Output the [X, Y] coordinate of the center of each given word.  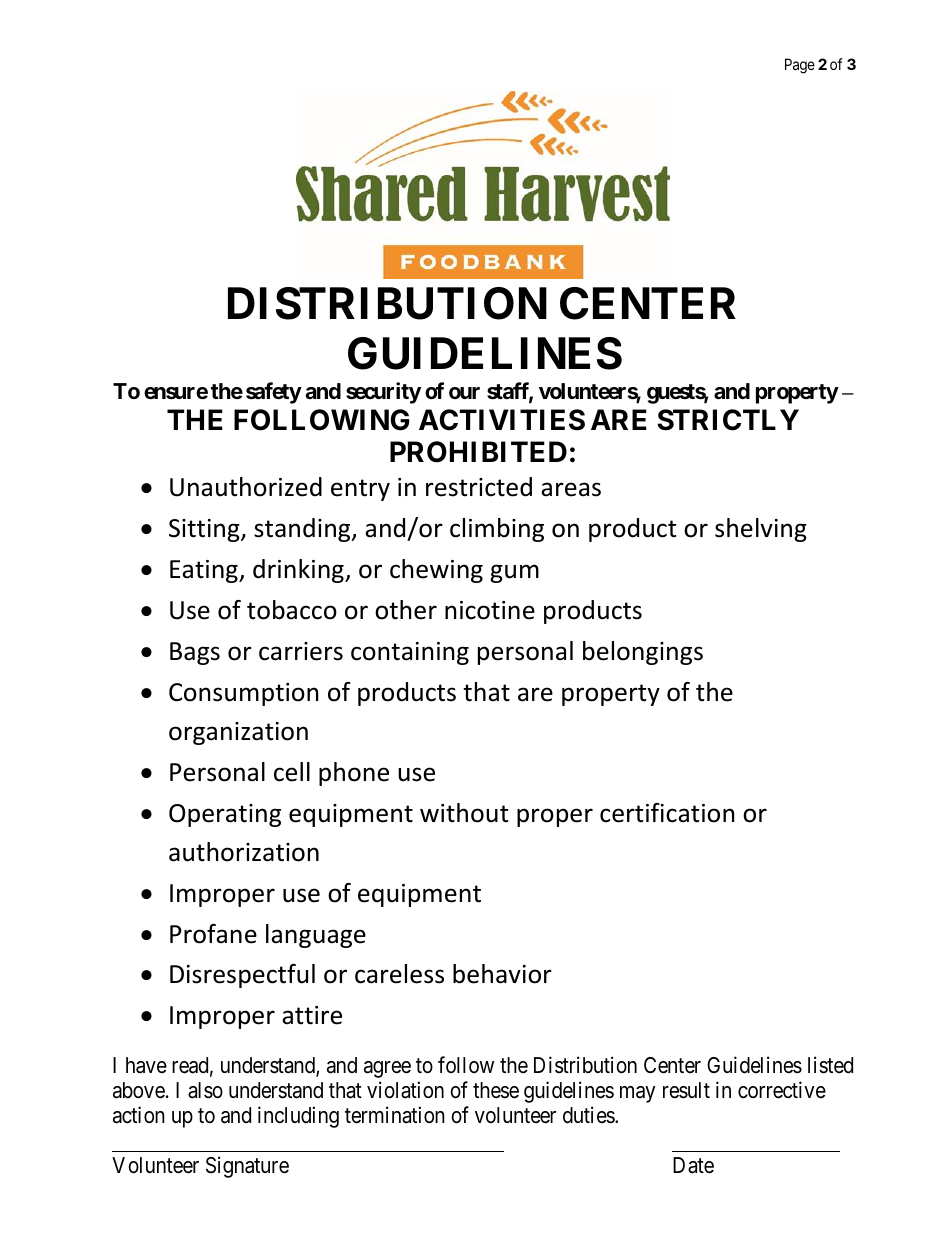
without [464, 813]
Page [800, 66]
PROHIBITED [478, 452]
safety [274, 393]
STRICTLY [728, 420]
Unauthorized [246, 487]
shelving [761, 530]
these [496, 1090]
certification [667, 813]
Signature [247, 1167]
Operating [225, 815]
